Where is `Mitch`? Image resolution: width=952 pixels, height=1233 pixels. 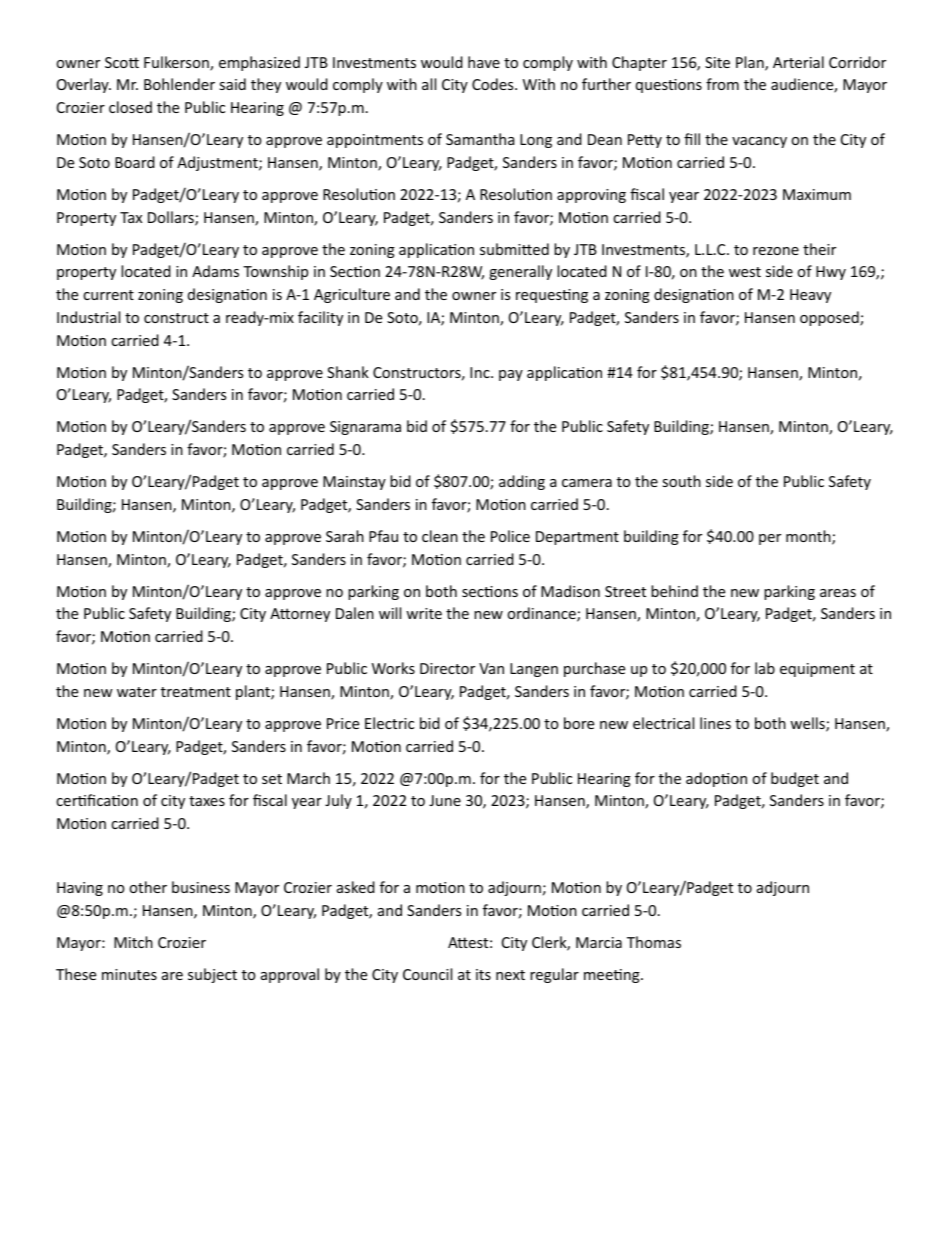 Mitch is located at coordinates (133, 942).
